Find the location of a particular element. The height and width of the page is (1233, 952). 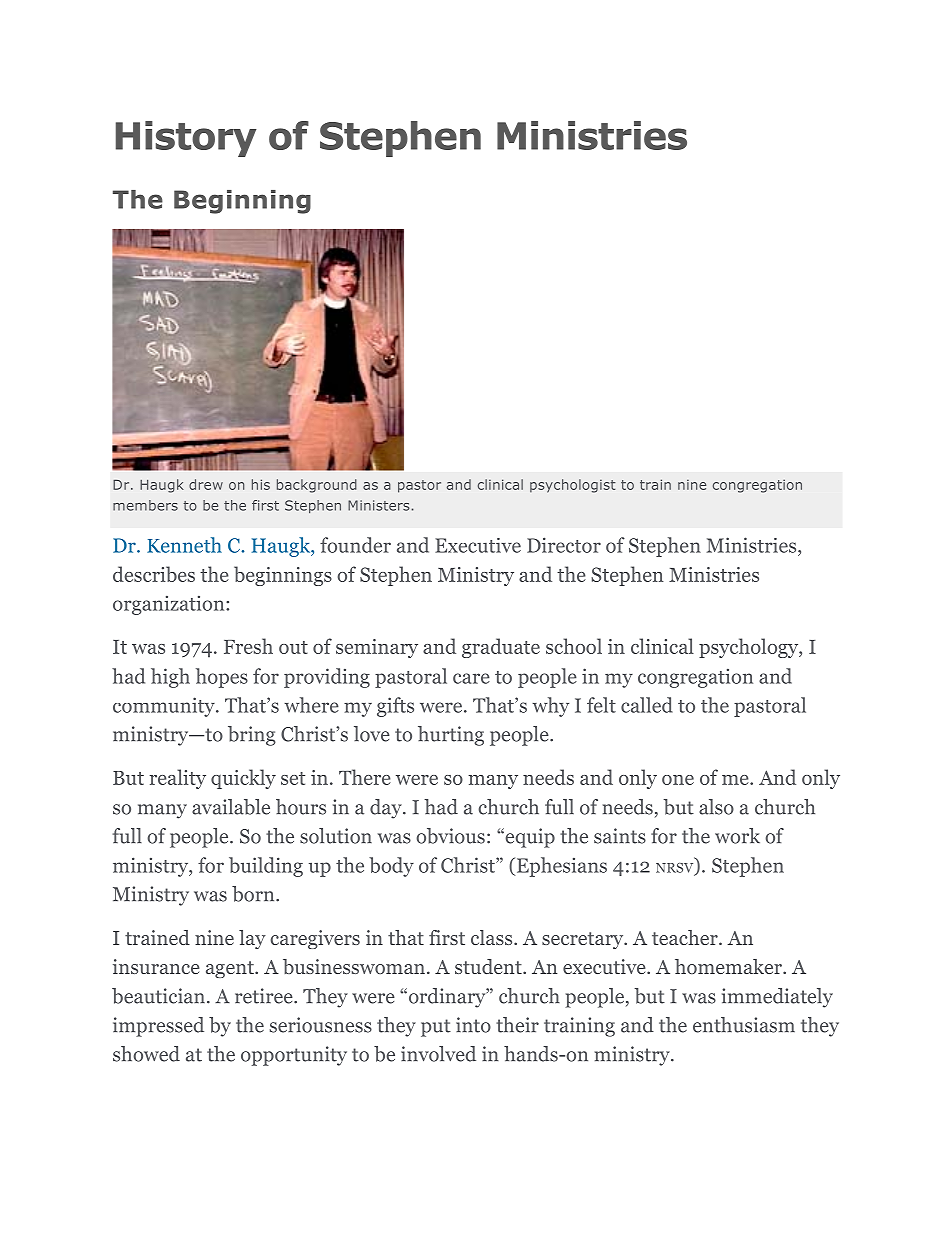

enthusiasm is located at coordinates (744, 1025).
